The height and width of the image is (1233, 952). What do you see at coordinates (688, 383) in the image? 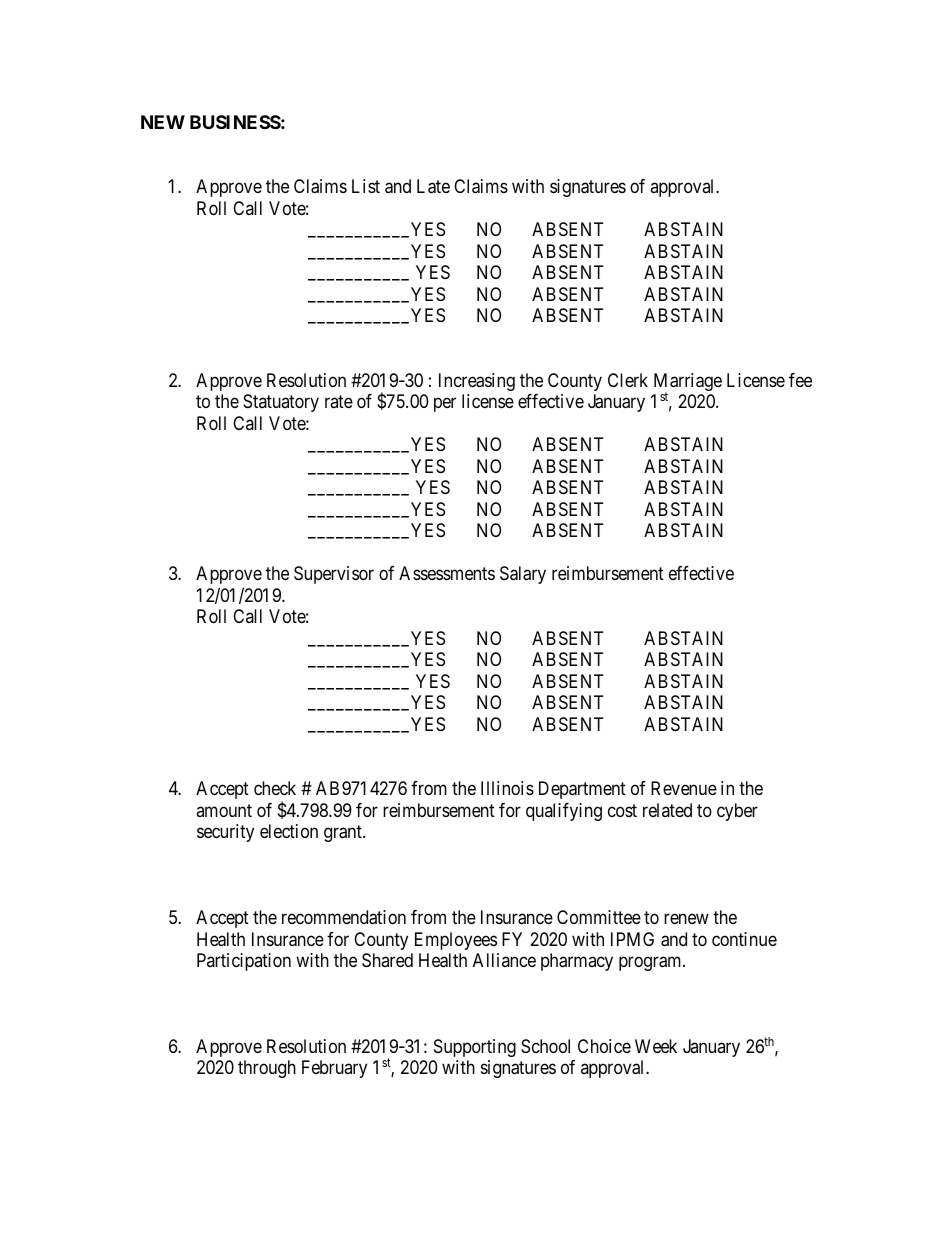
I see `Marriage` at bounding box center [688, 383].
